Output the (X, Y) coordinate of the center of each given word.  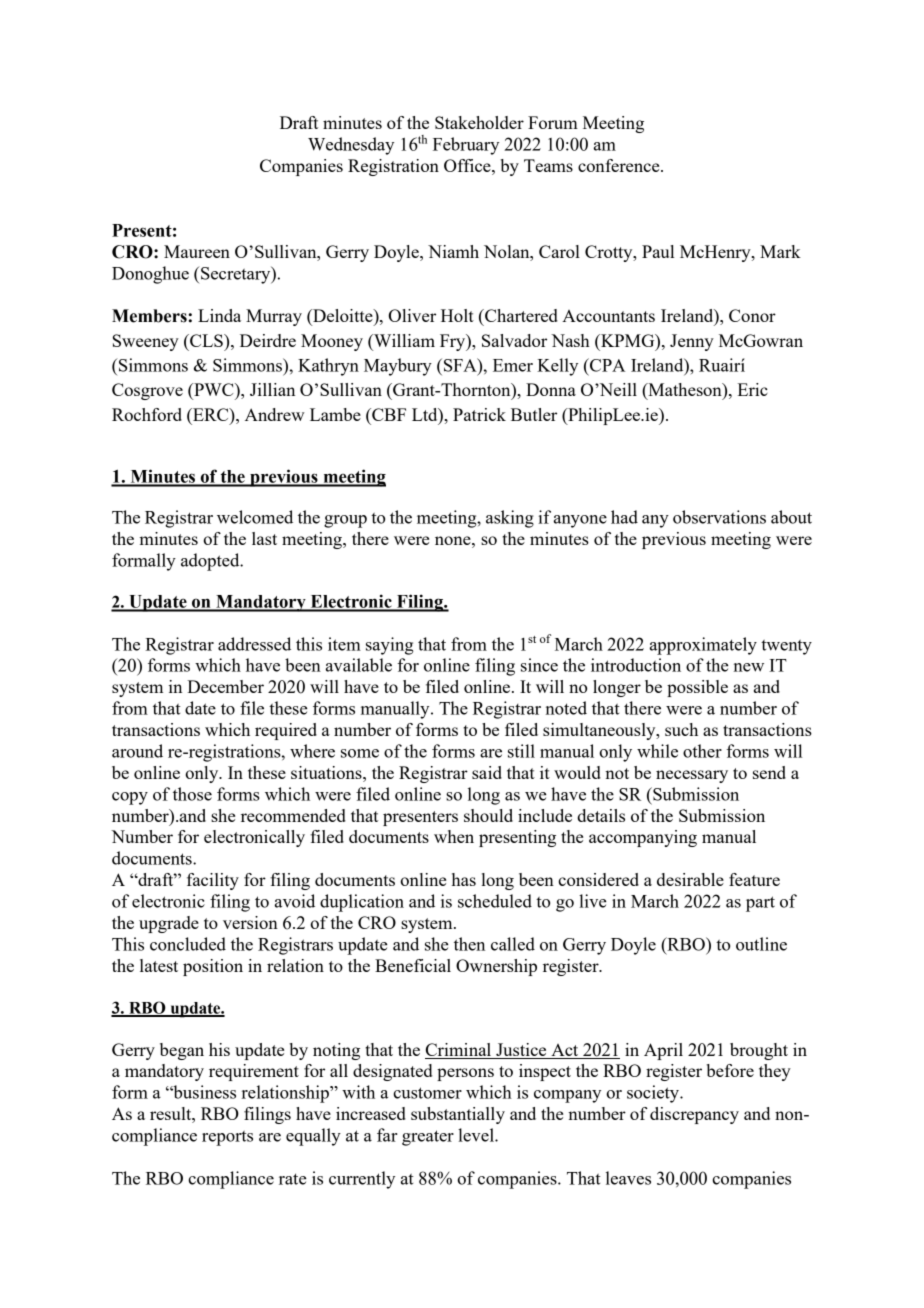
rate (293, 1179)
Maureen (197, 251)
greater (428, 1138)
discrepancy (694, 1115)
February (466, 146)
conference (620, 165)
